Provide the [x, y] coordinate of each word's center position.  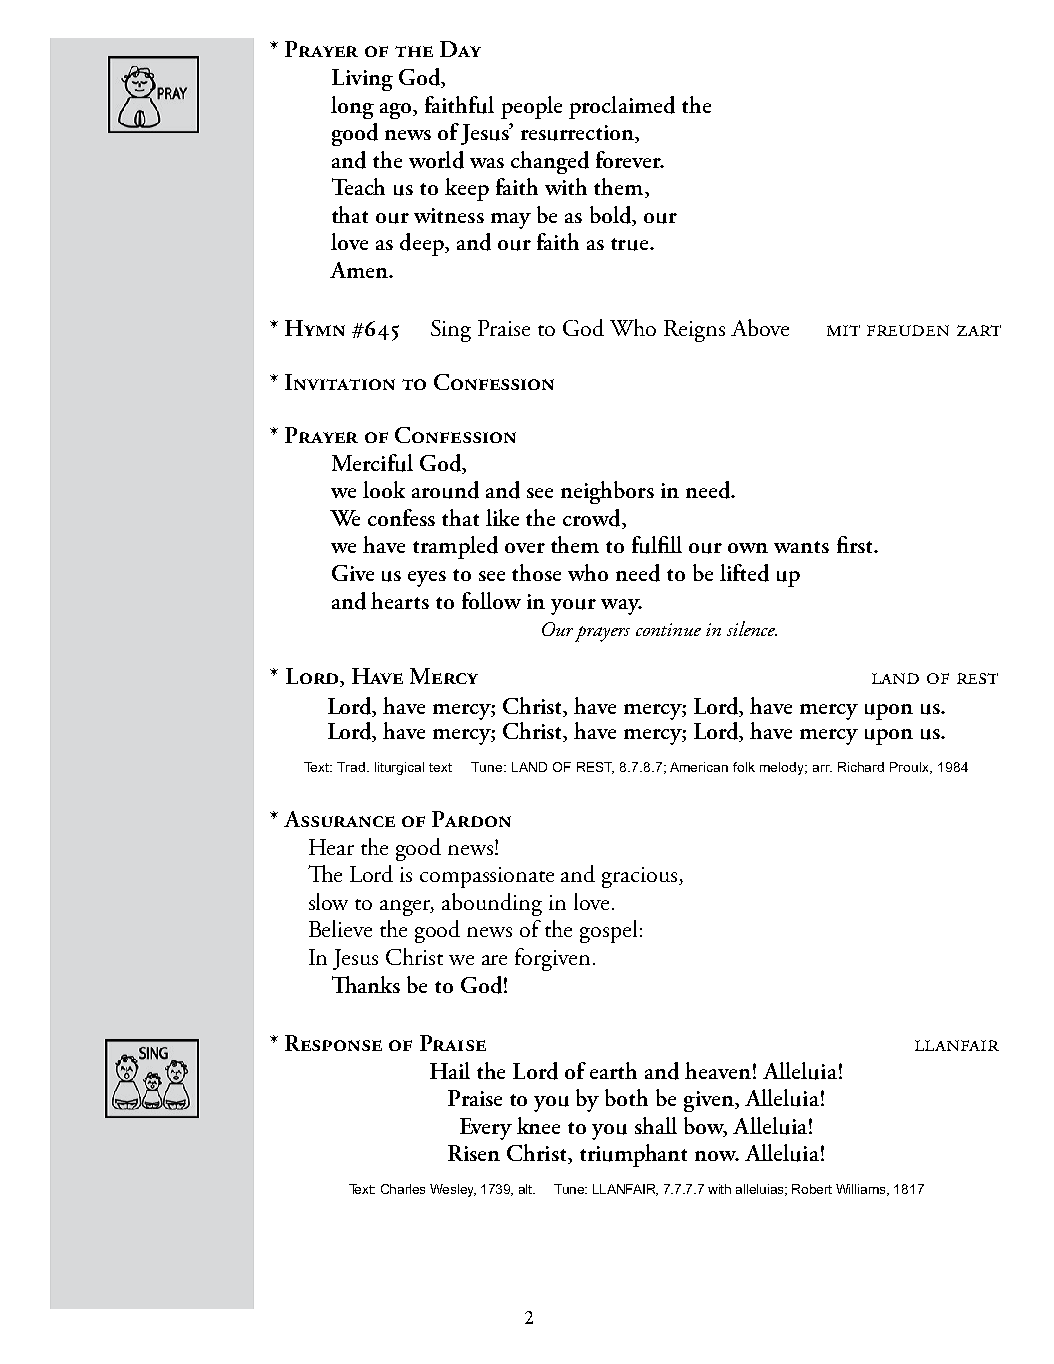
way [621, 607]
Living [362, 80]
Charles [403, 1189]
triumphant [633, 1155]
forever [629, 159]
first [856, 544]
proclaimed [622, 107]
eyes [427, 579]
